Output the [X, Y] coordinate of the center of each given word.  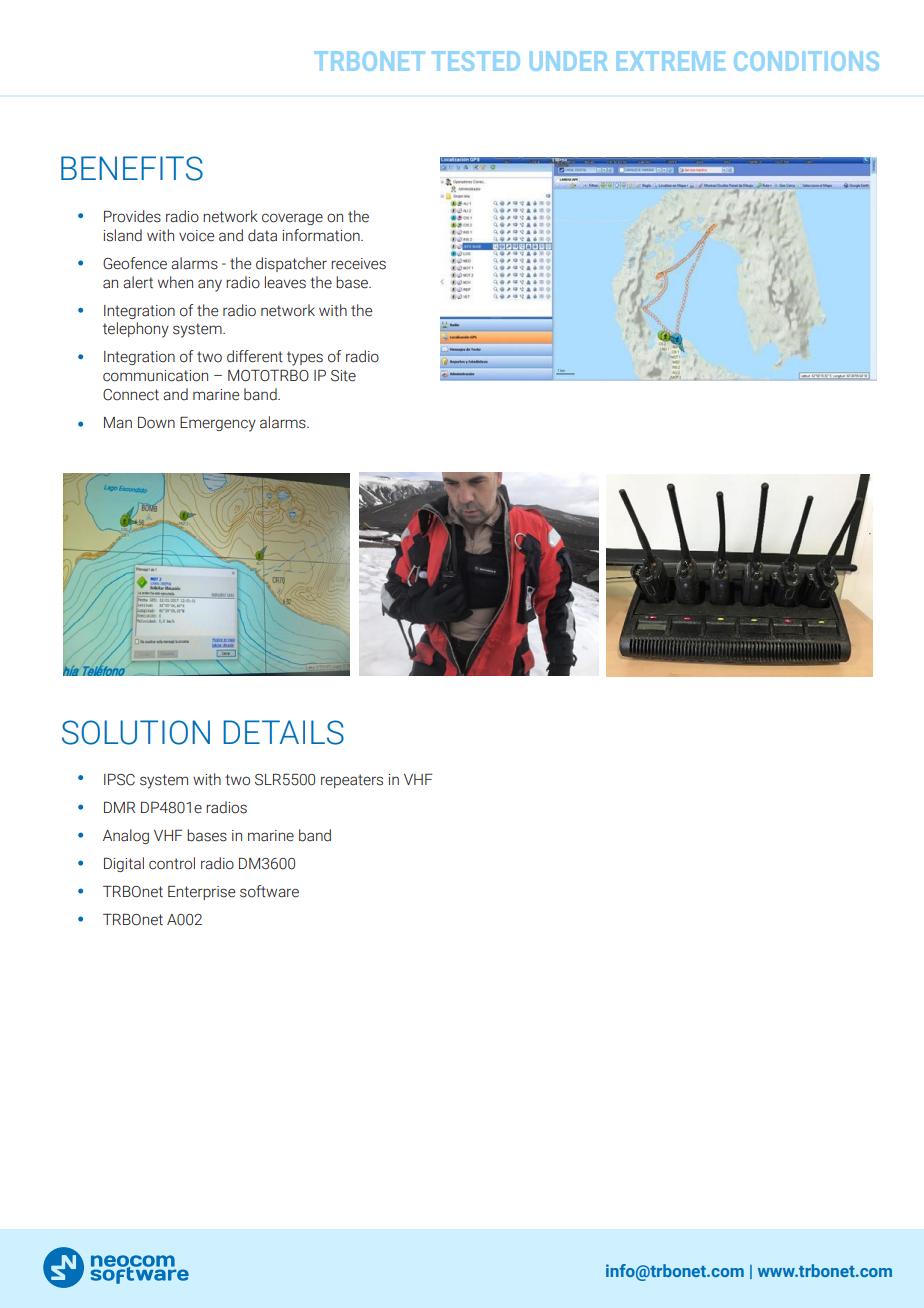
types [305, 358]
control [172, 863]
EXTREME [671, 61]
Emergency [218, 424]
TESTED [476, 61]
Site [343, 376]
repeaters [352, 781]
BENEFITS [132, 168]
